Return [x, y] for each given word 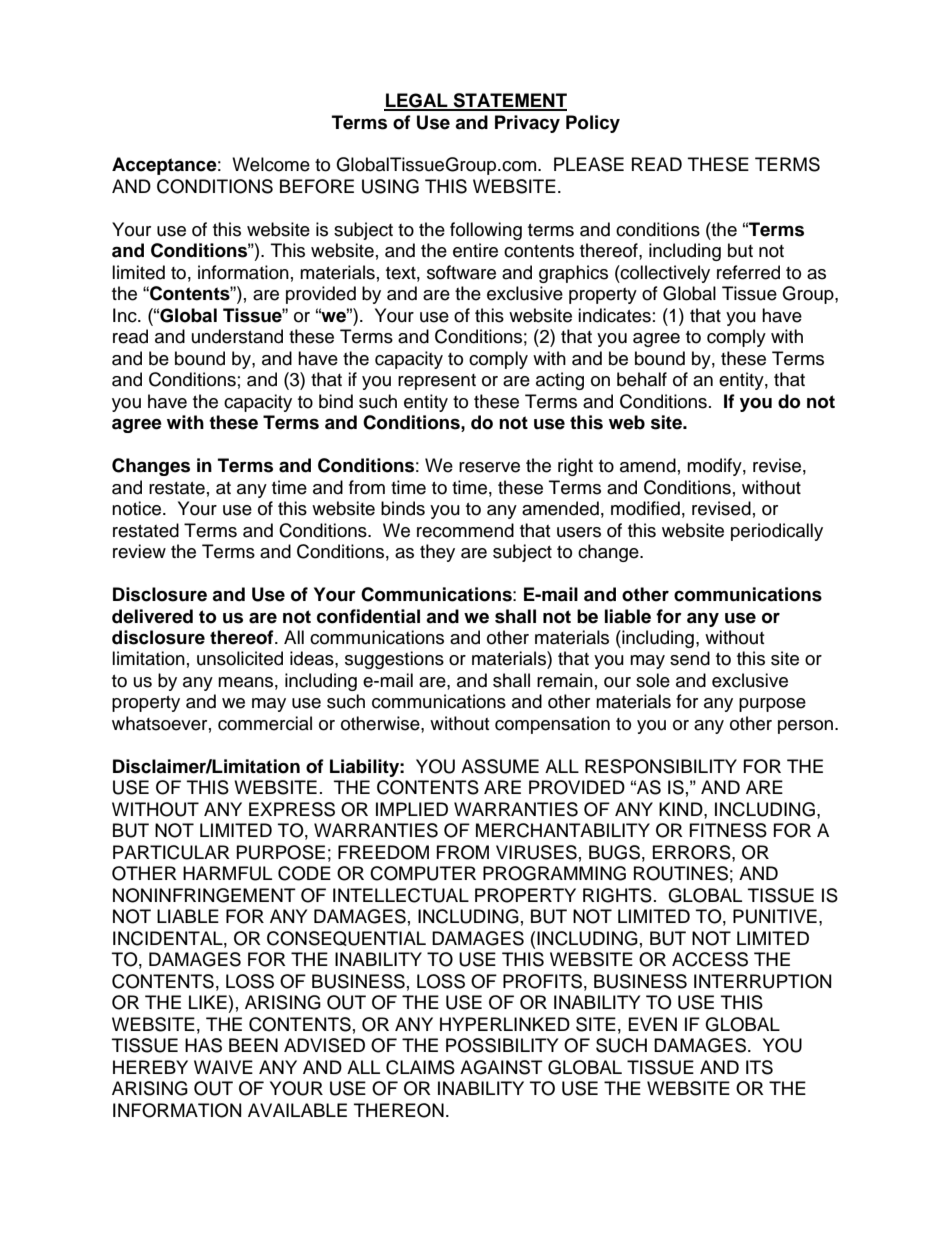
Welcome [271, 164]
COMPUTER [423, 873]
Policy [593, 124]
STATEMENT [509, 101]
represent [437, 382]
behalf [642, 379]
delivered [152, 616]
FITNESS [728, 830]
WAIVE [223, 1067]
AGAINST [501, 1067]
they [437, 553]
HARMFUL [227, 873]
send [690, 658]
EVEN [653, 1024]
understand [237, 336]
